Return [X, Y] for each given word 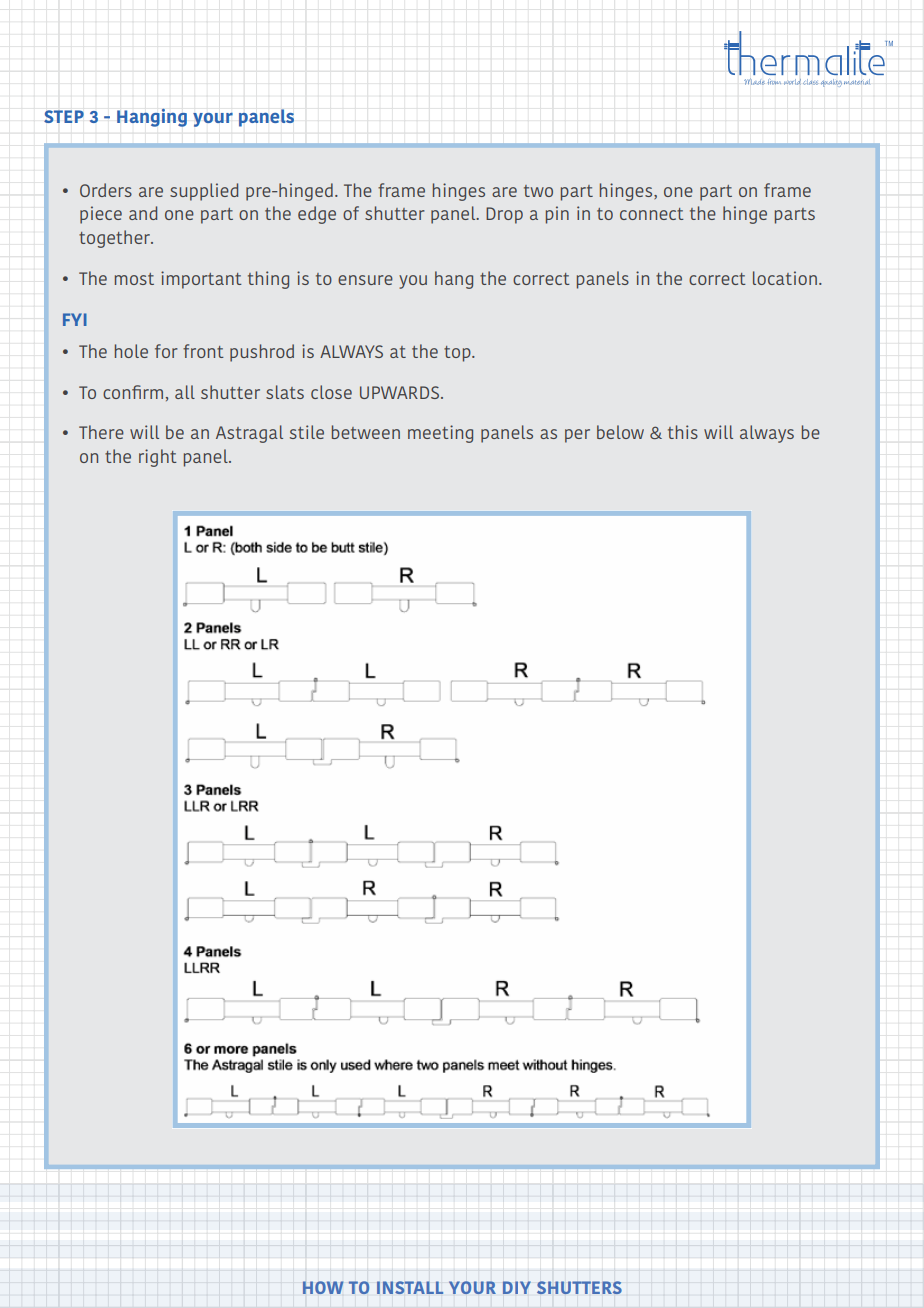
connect [652, 214]
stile [307, 432]
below [620, 432]
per [577, 436]
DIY [517, 1287]
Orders [106, 190]
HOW [323, 1287]
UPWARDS [399, 392]
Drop [504, 215]
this [683, 432]
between [366, 432]
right [158, 458]
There [101, 432]
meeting [440, 434]
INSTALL [410, 1287]
